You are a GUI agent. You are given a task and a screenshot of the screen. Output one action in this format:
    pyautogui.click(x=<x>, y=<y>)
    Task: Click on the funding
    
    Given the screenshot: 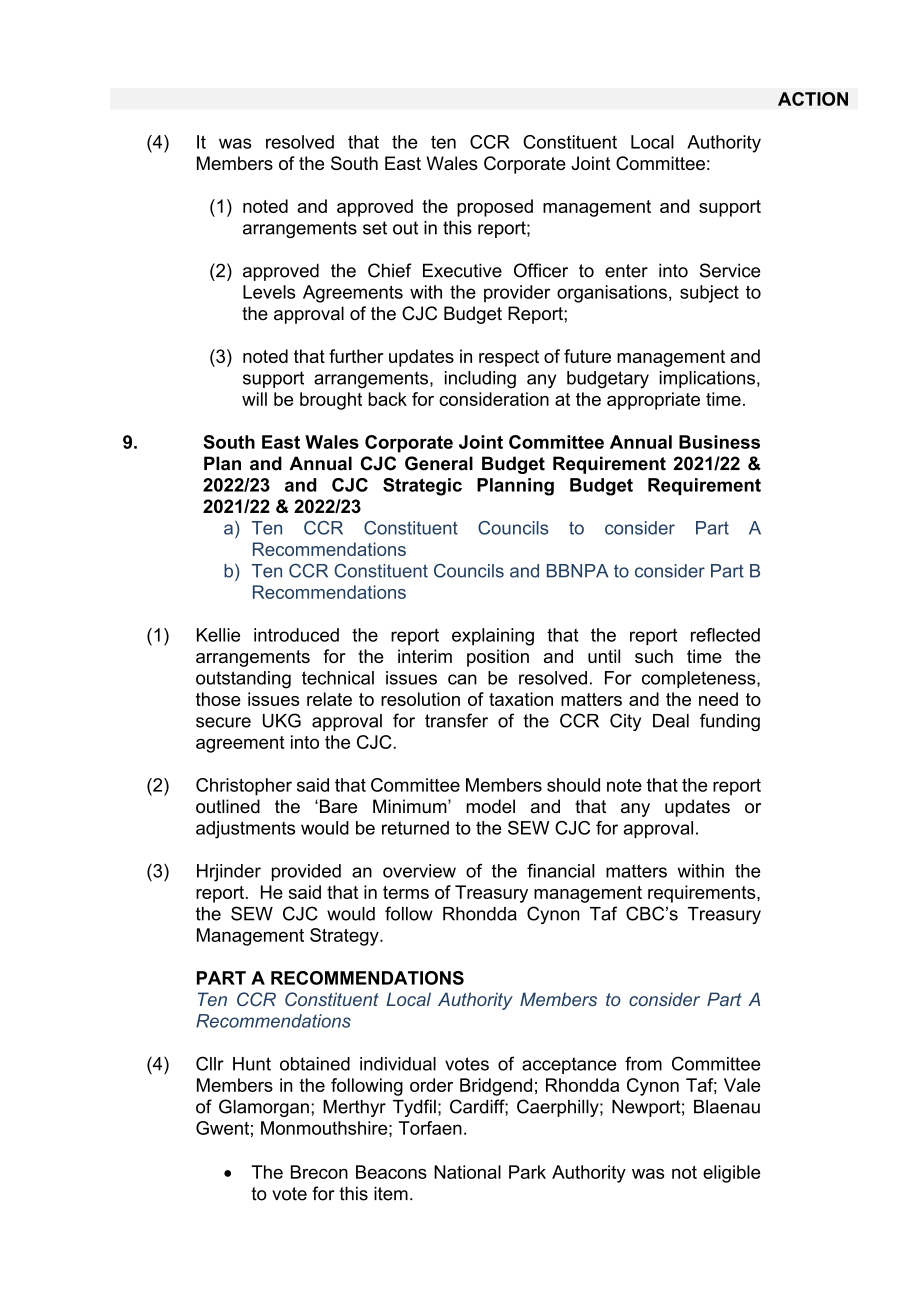 What is the action you would take?
    pyautogui.click(x=730, y=722)
